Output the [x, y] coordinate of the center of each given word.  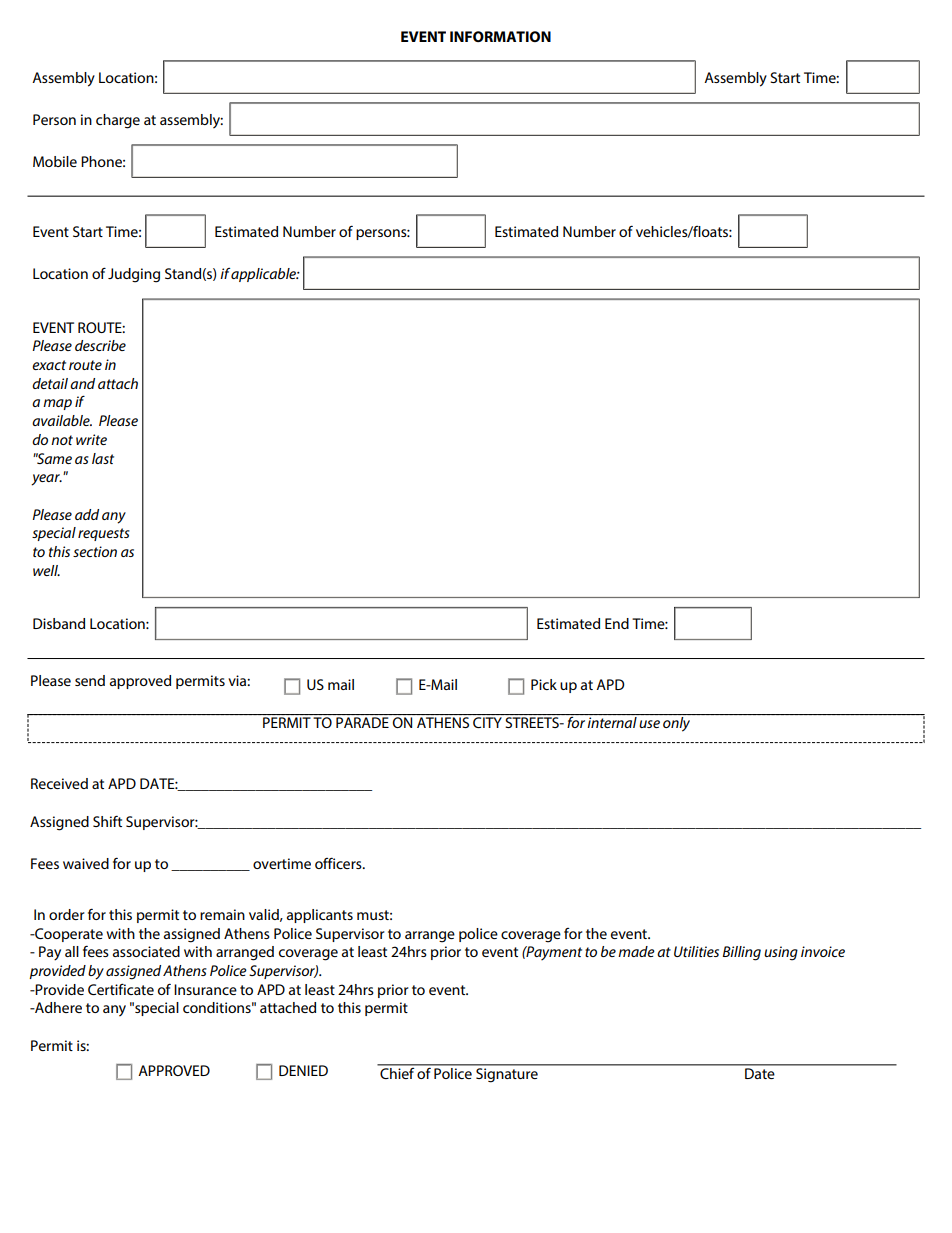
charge [118, 121]
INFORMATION [500, 36]
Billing [742, 953]
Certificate [121, 989]
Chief [397, 1072]
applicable [265, 275]
